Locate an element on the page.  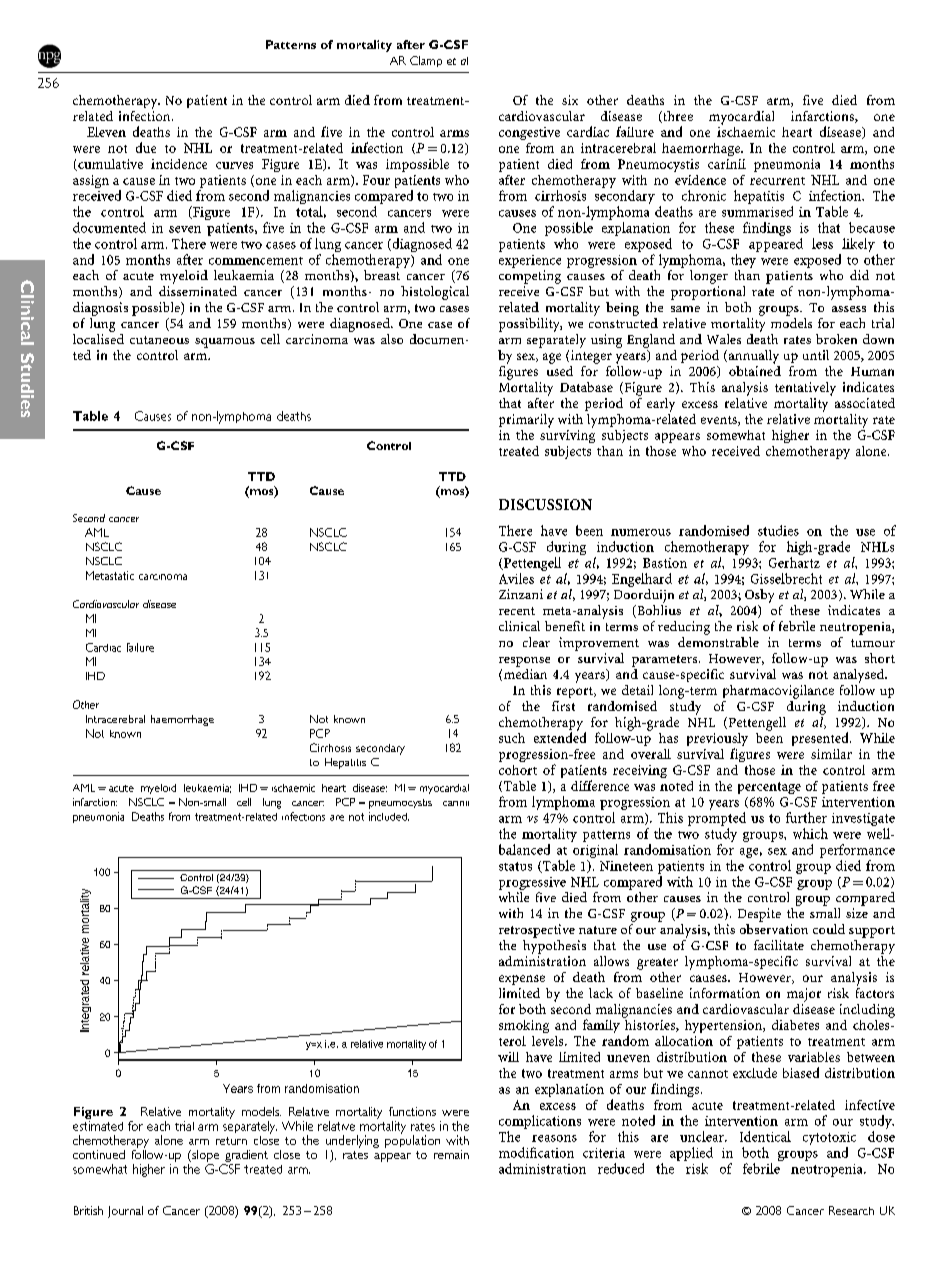
events is located at coordinates (720, 421).
